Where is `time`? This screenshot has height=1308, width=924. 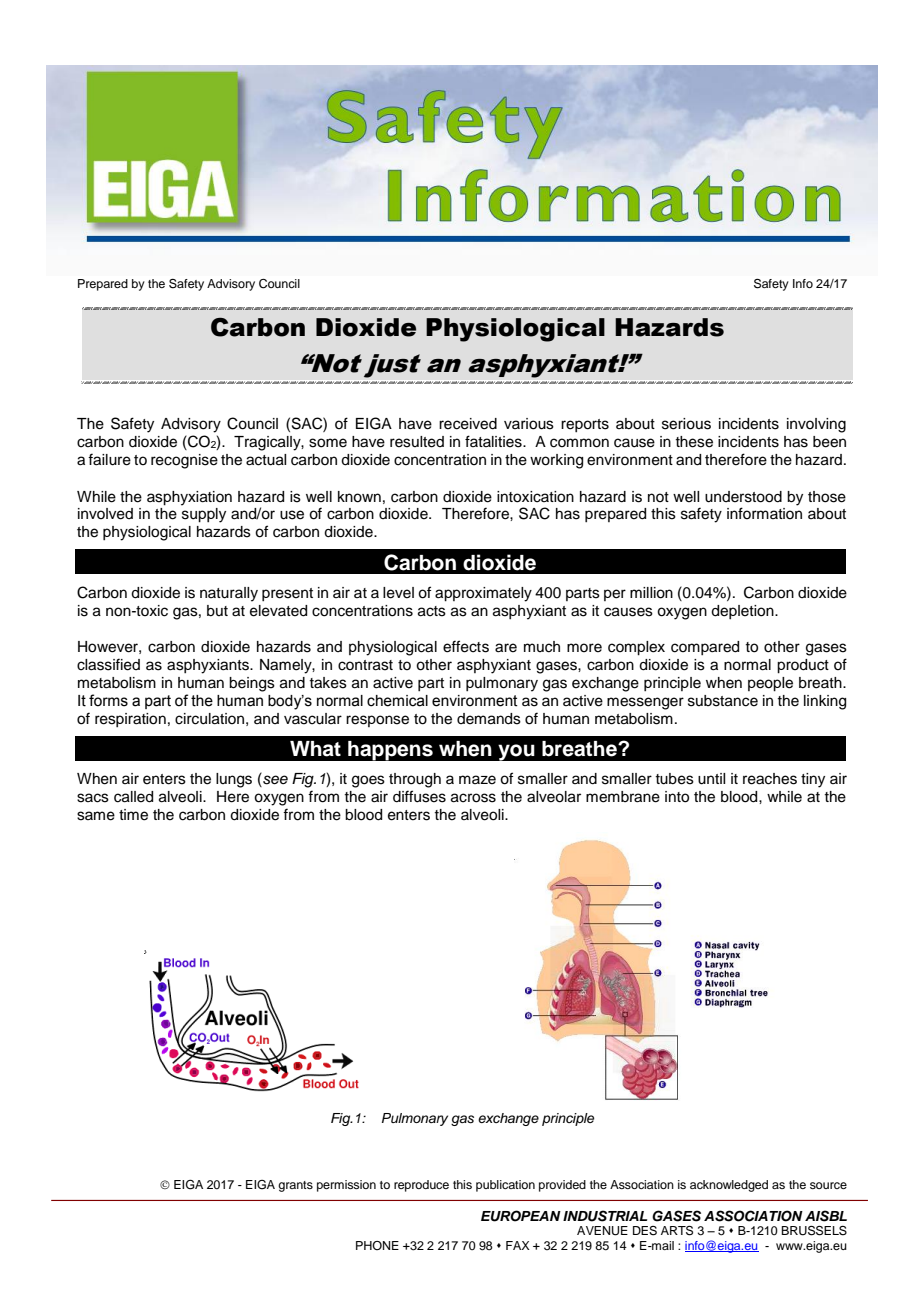
time is located at coordinates (133, 815).
